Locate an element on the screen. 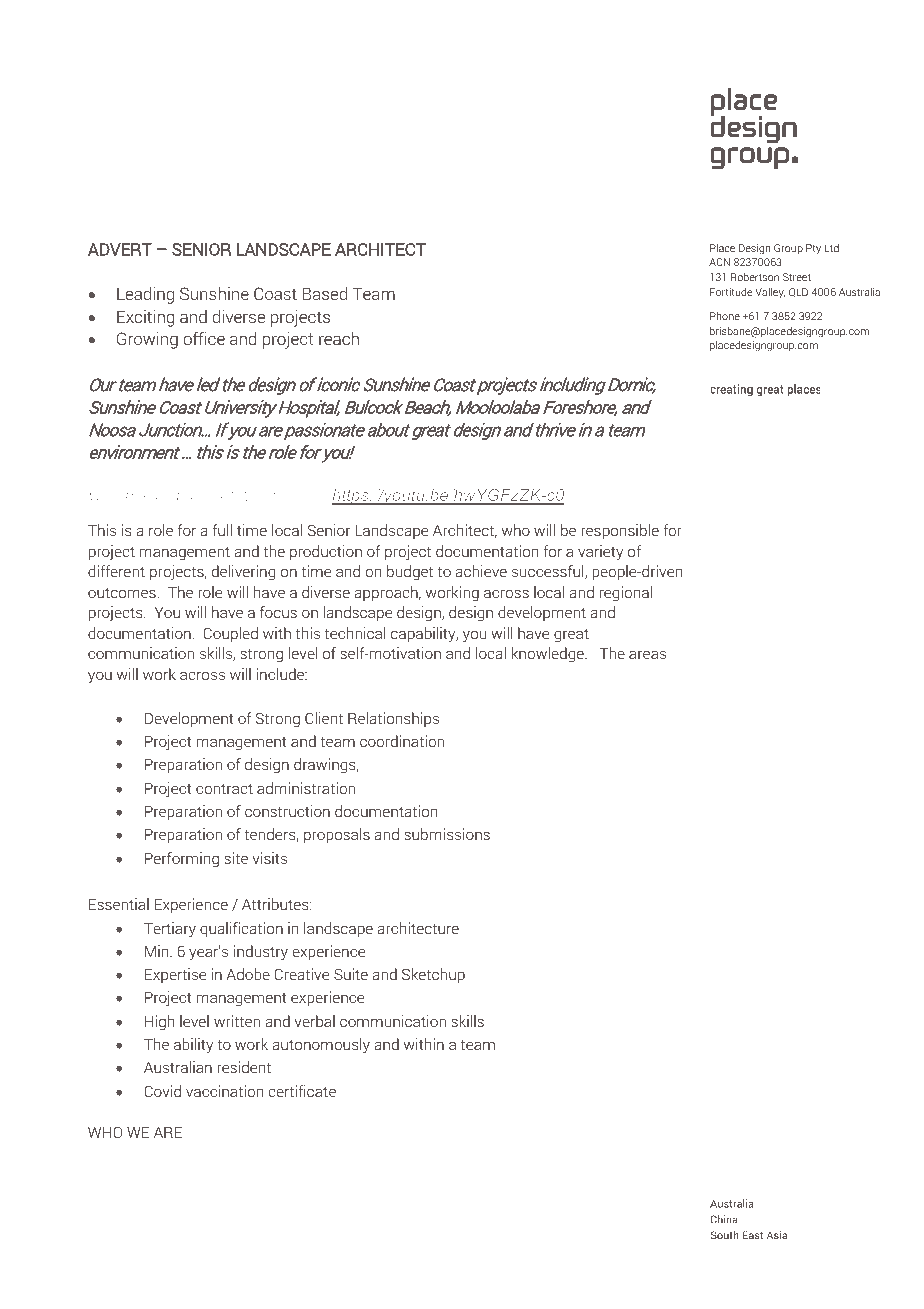 The height and width of the screenshot is (1309, 924). knowledge is located at coordinates (549, 655).
